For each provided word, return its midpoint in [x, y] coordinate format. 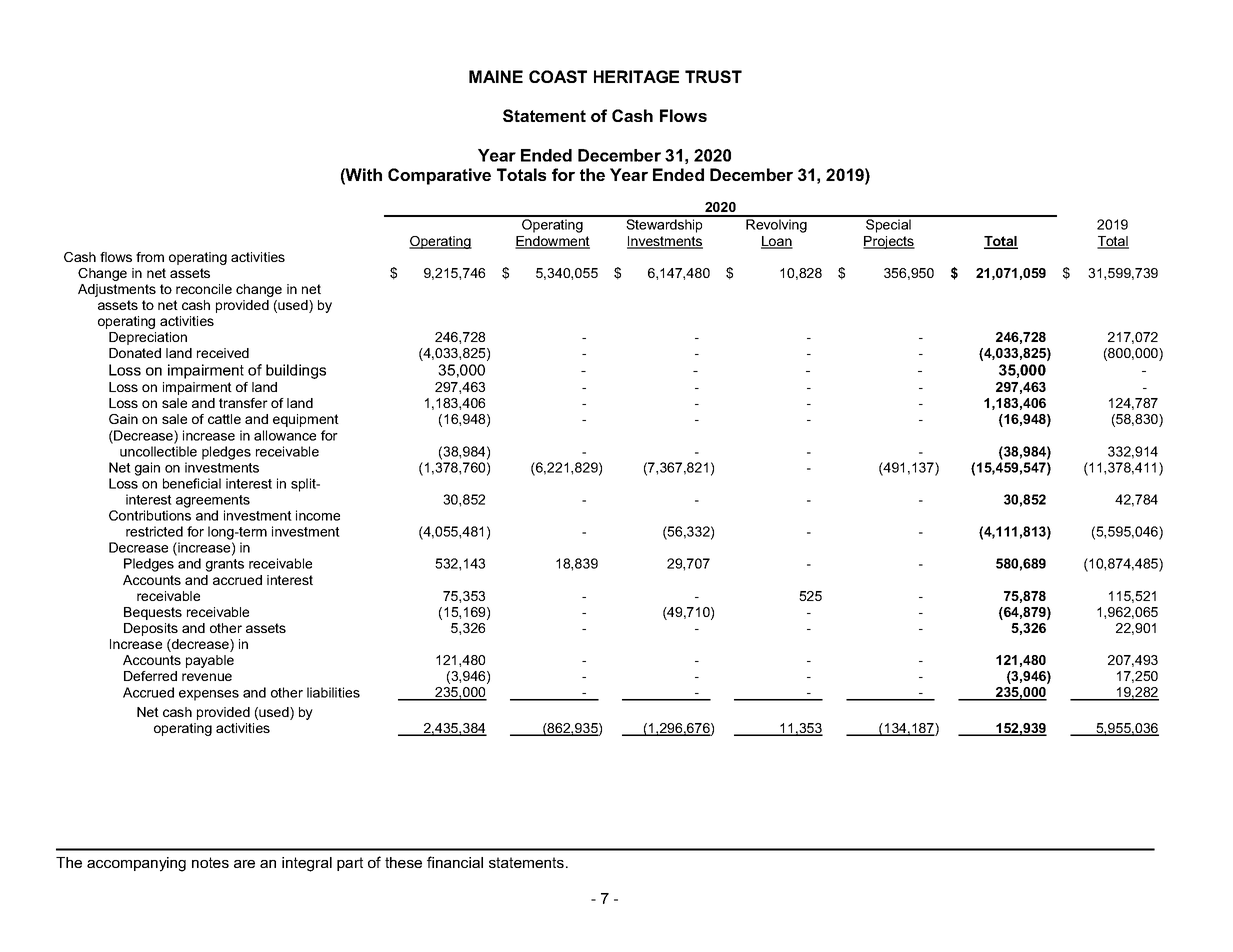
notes [210, 862]
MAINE [496, 76]
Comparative [439, 176]
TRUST [713, 76]
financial [455, 862]
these [403, 862]
